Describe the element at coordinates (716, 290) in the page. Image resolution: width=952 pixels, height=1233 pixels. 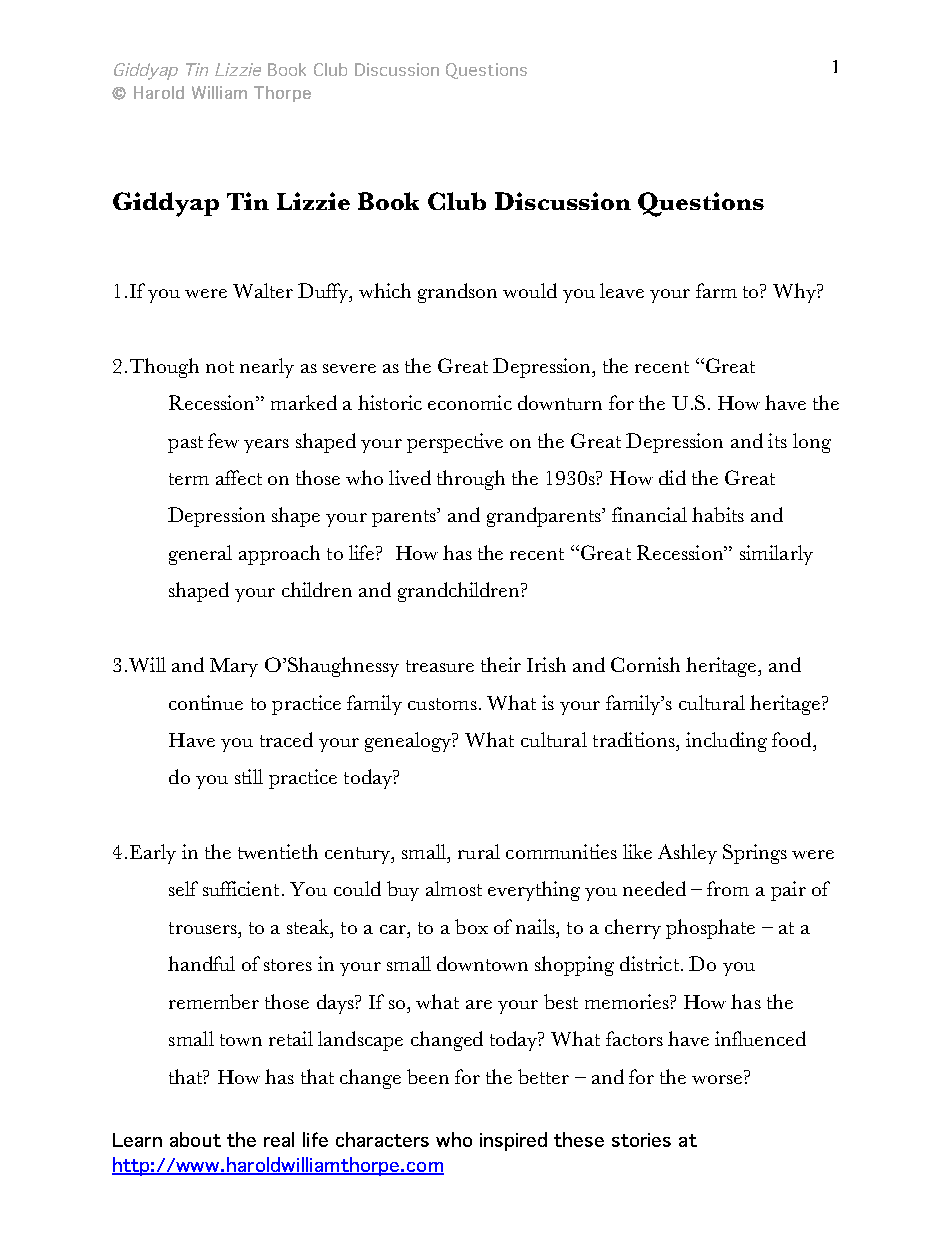
I see `farm` at that location.
